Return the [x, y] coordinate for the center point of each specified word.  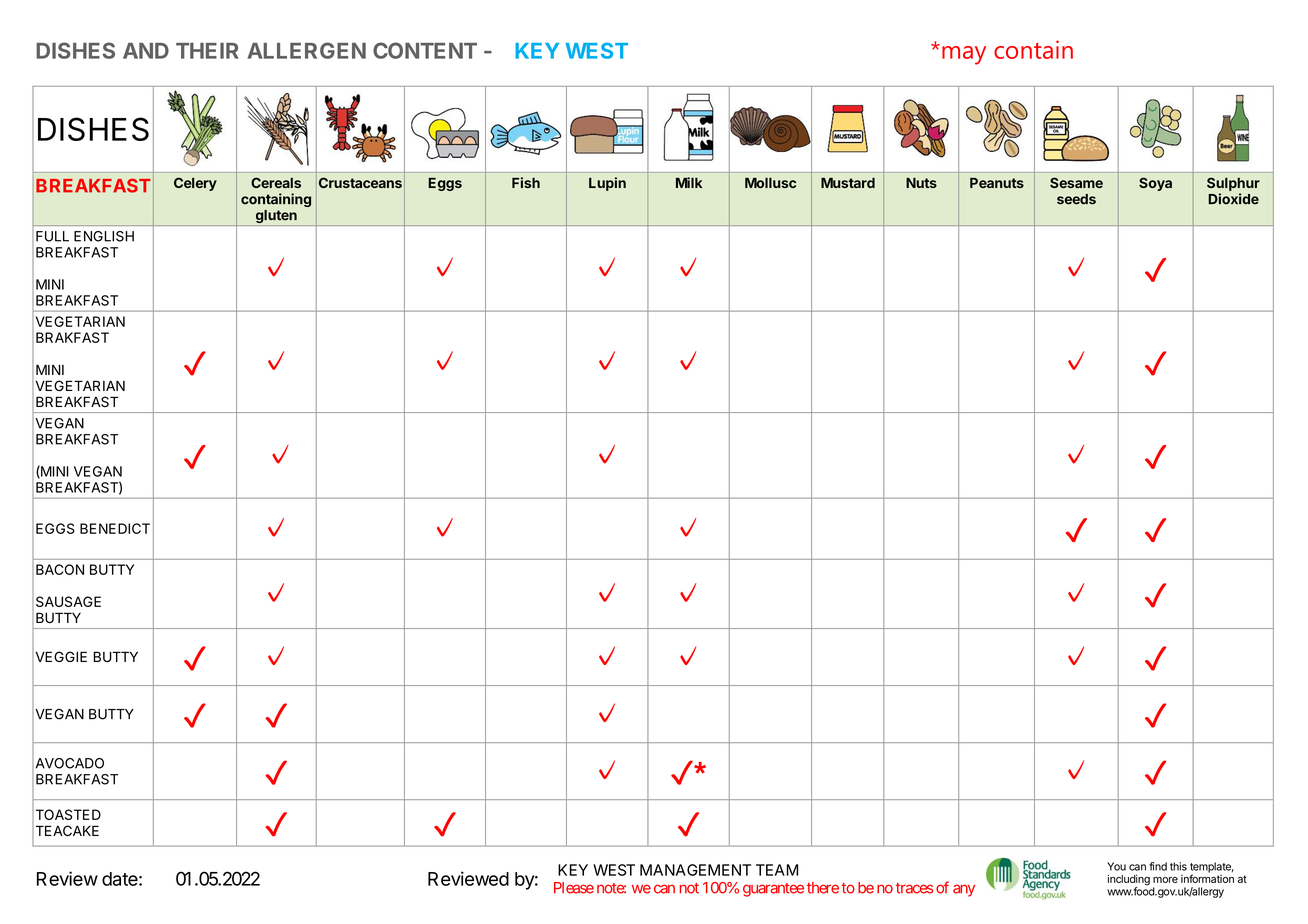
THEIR [207, 51]
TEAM [777, 870]
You [1116, 866]
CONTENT [425, 50]
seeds [1076, 199]
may [964, 55]
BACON [60, 569]
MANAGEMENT [695, 870]
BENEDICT [115, 528]
